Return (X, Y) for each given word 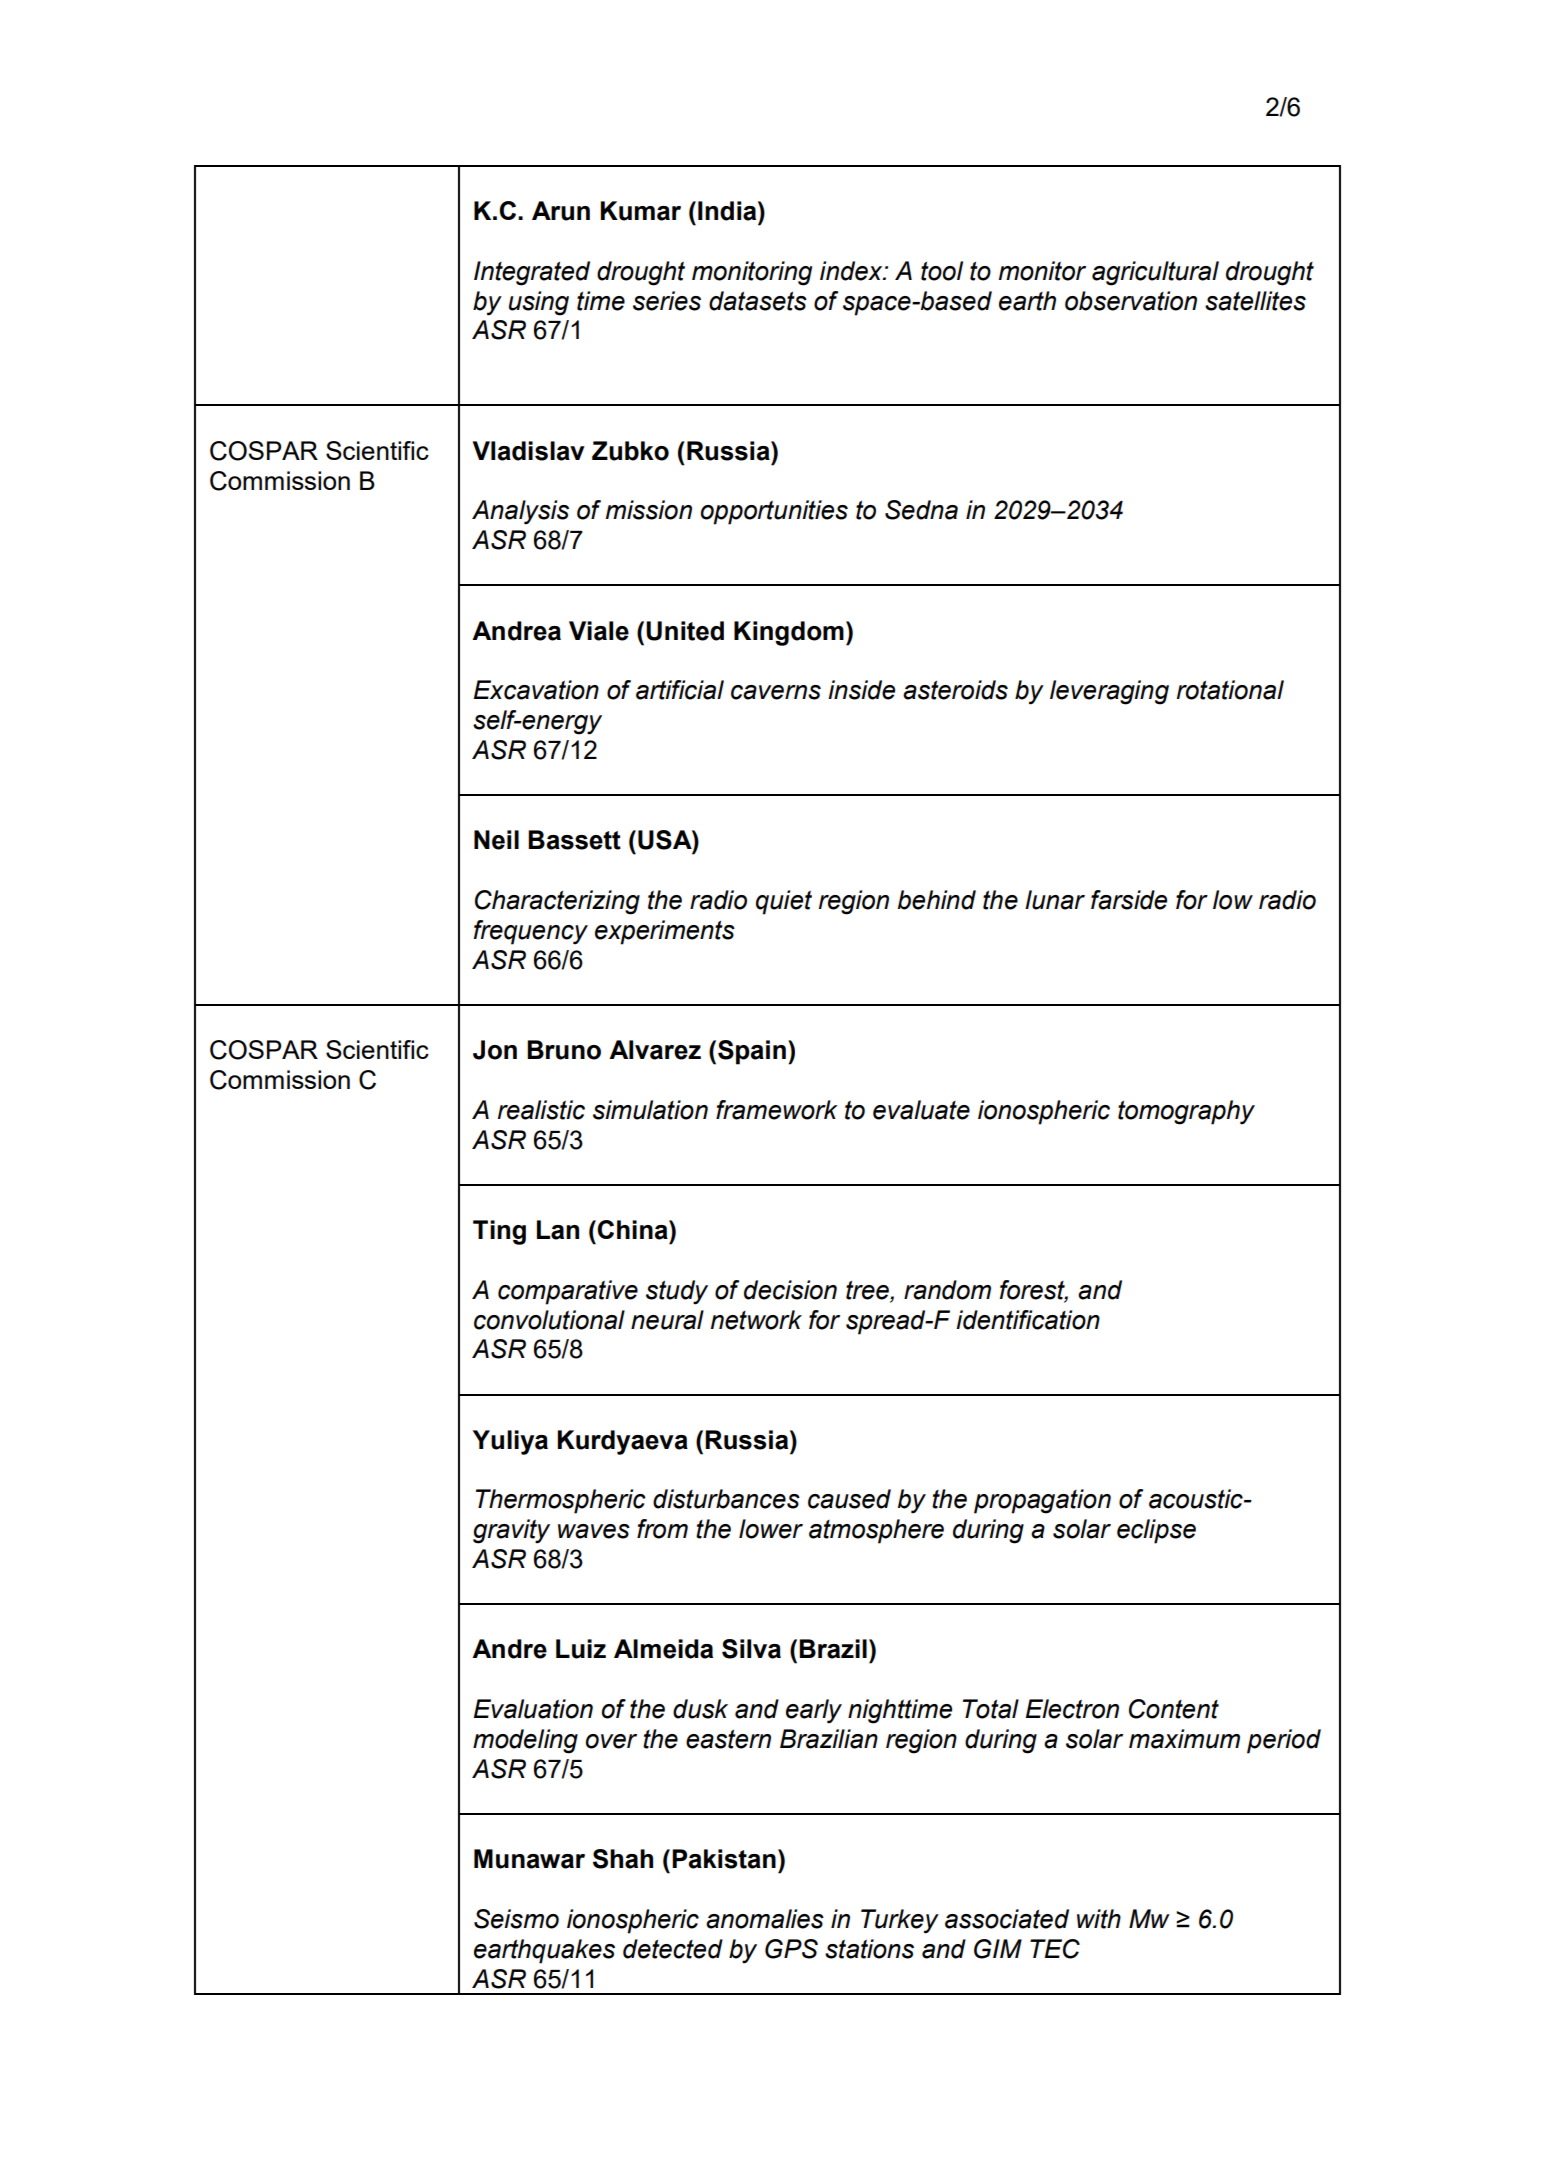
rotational (1230, 690)
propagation (1042, 1501)
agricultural (1155, 273)
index (852, 271)
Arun (561, 211)
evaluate (921, 1110)
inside (861, 690)
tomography (1186, 1112)
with (1099, 1919)
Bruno (564, 1050)
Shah (623, 1859)
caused (849, 1499)
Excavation (536, 690)
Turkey (900, 1921)
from (662, 1529)
